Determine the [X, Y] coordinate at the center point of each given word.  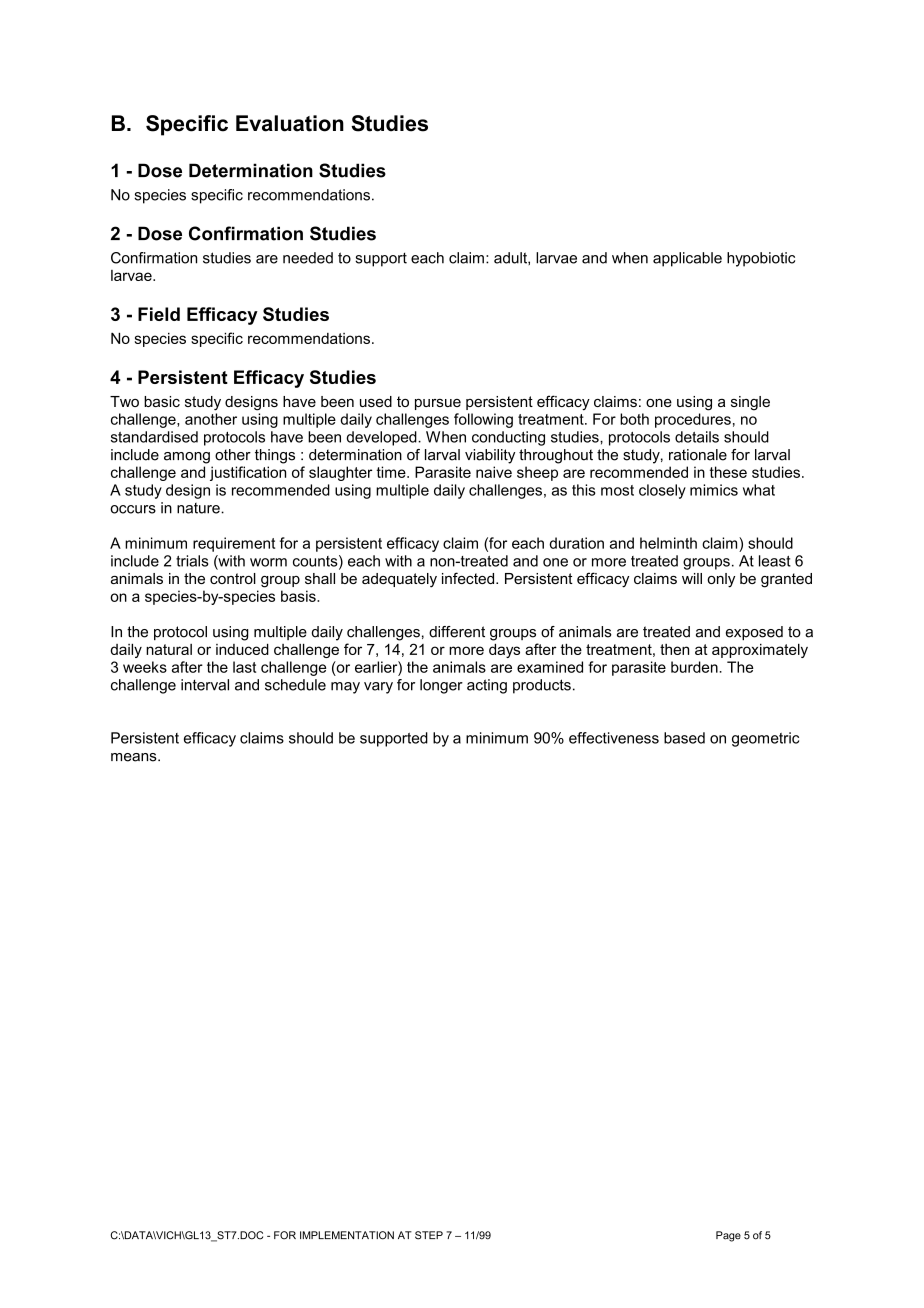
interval [205, 685]
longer [441, 686]
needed [308, 258]
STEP [429, 1235]
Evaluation [290, 123]
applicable [687, 259]
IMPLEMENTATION [347, 1235]
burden [695, 667]
